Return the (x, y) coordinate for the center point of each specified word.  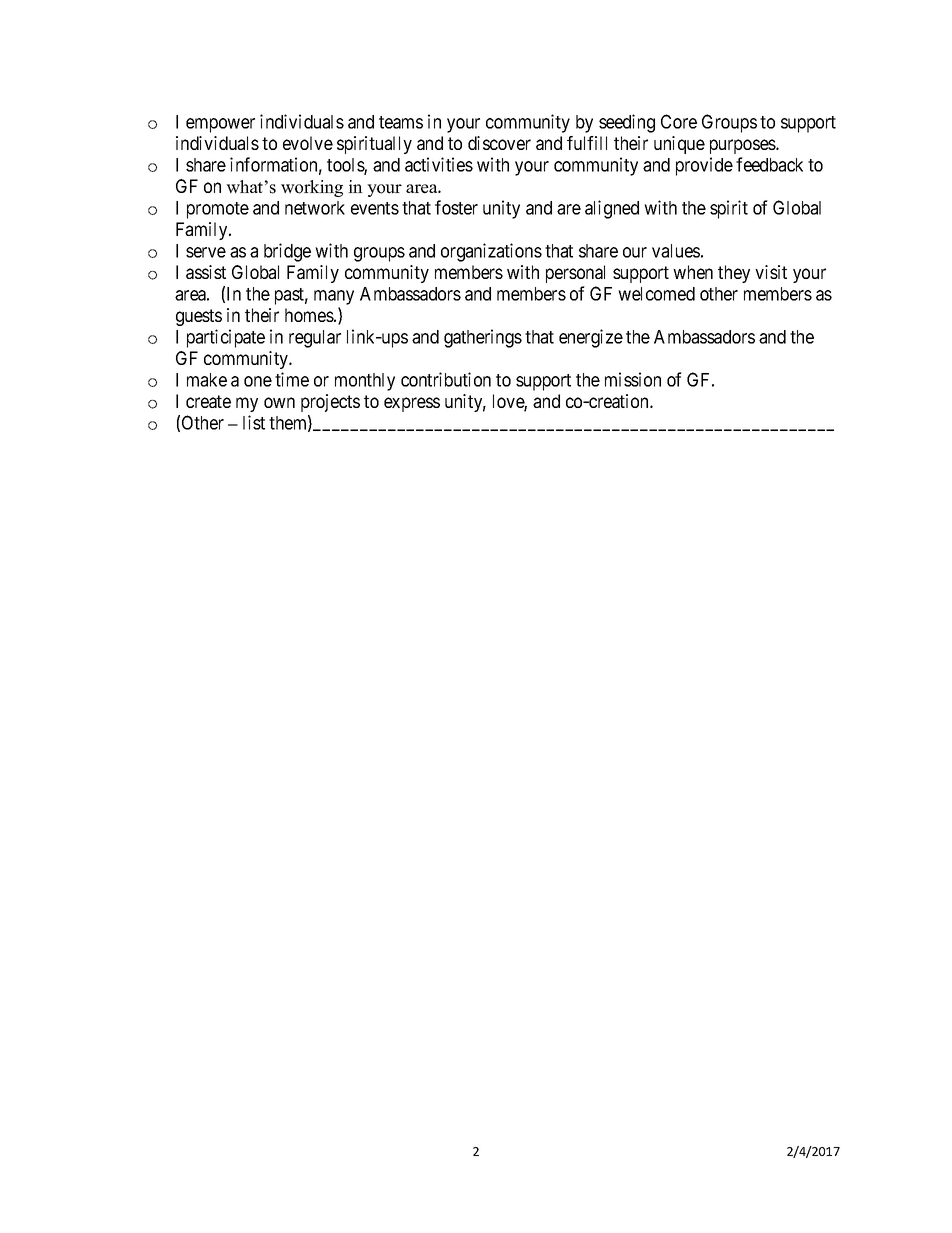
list (254, 422)
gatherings (483, 338)
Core (679, 121)
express (412, 404)
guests (199, 317)
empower (220, 125)
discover (499, 143)
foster (456, 207)
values (676, 251)
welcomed (656, 294)
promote (218, 210)
